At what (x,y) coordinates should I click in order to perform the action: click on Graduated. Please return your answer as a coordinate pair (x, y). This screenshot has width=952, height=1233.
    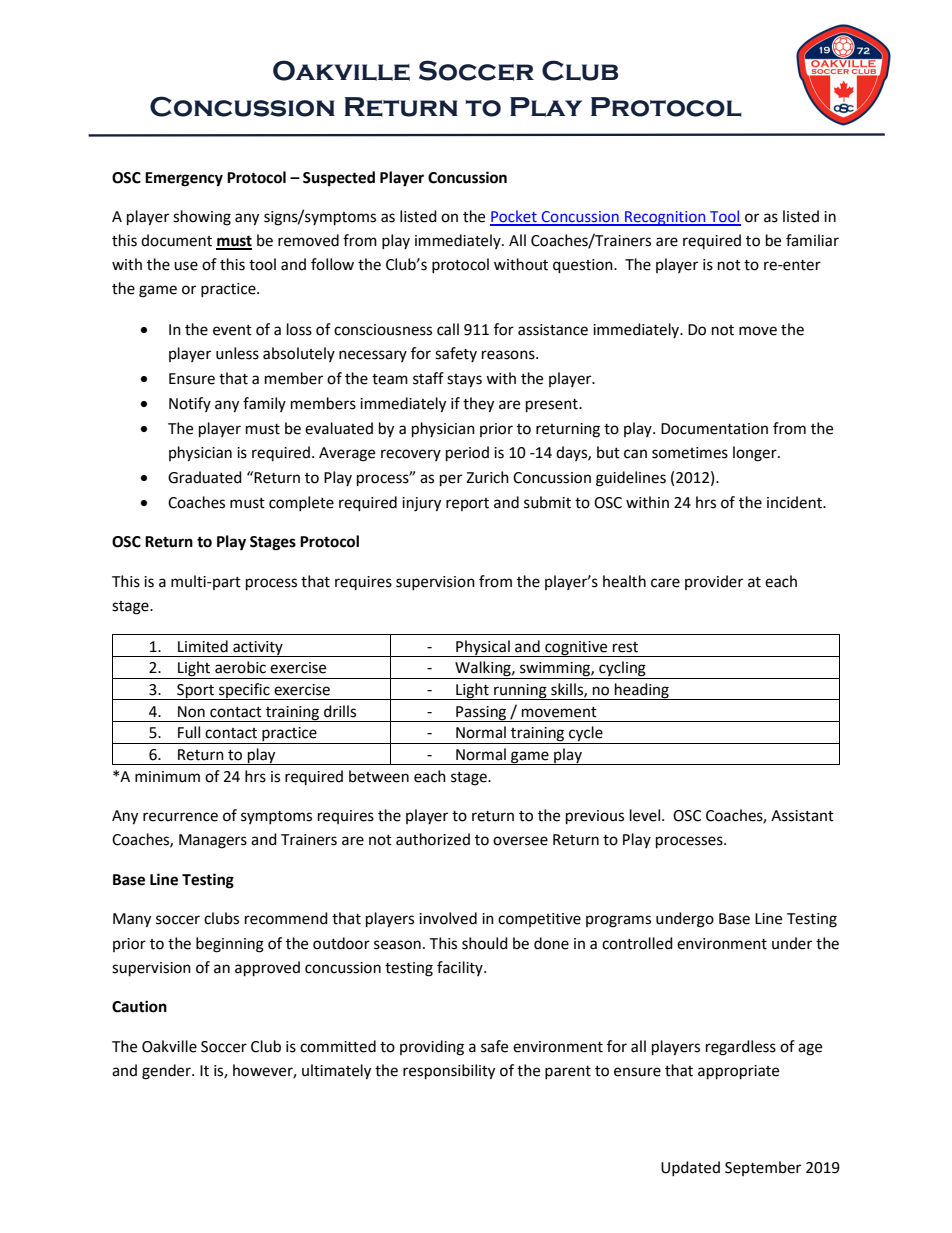
    Looking at the image, I should click on (205, 477).
